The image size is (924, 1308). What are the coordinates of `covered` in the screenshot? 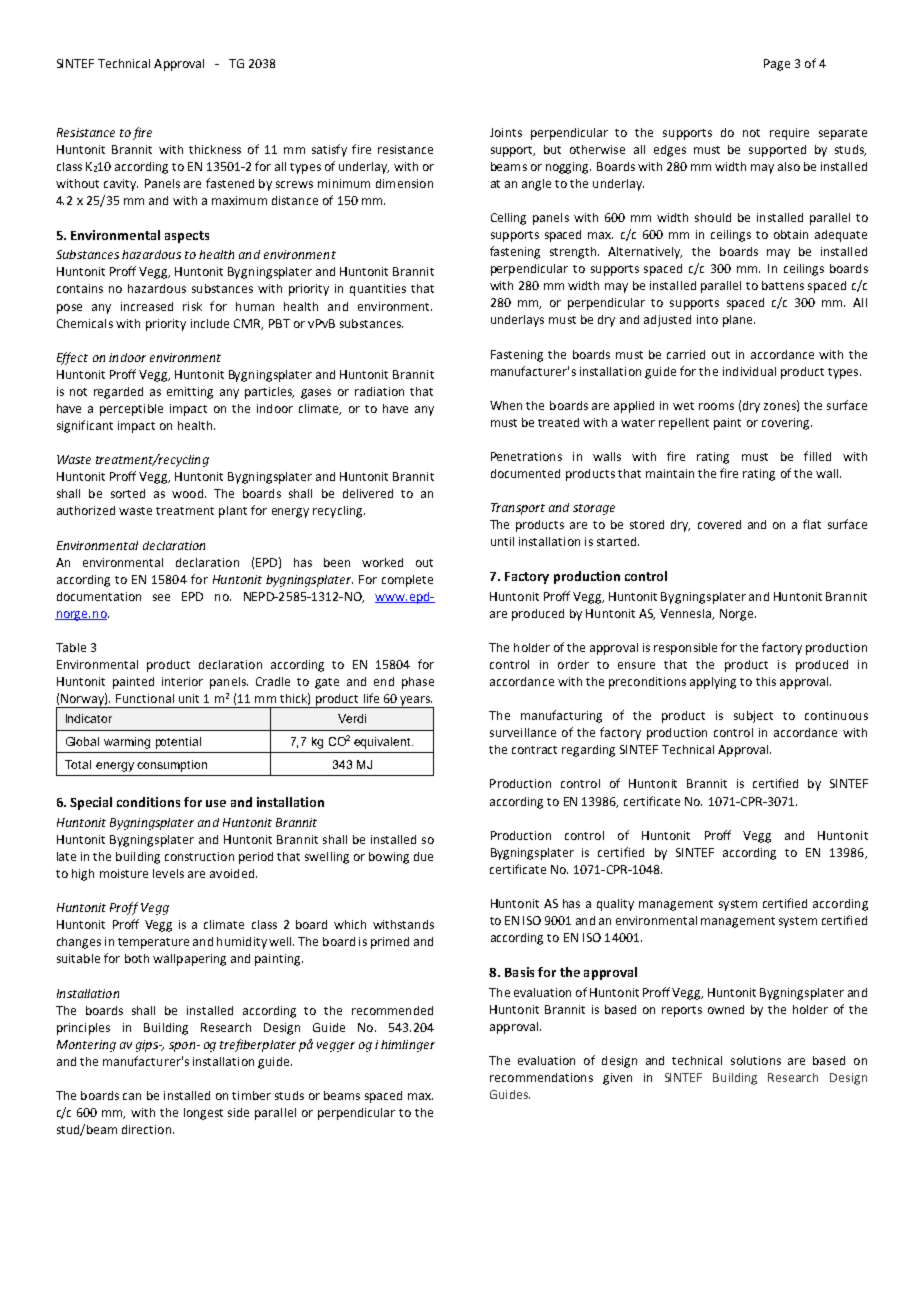 It's located at (719, 524).
